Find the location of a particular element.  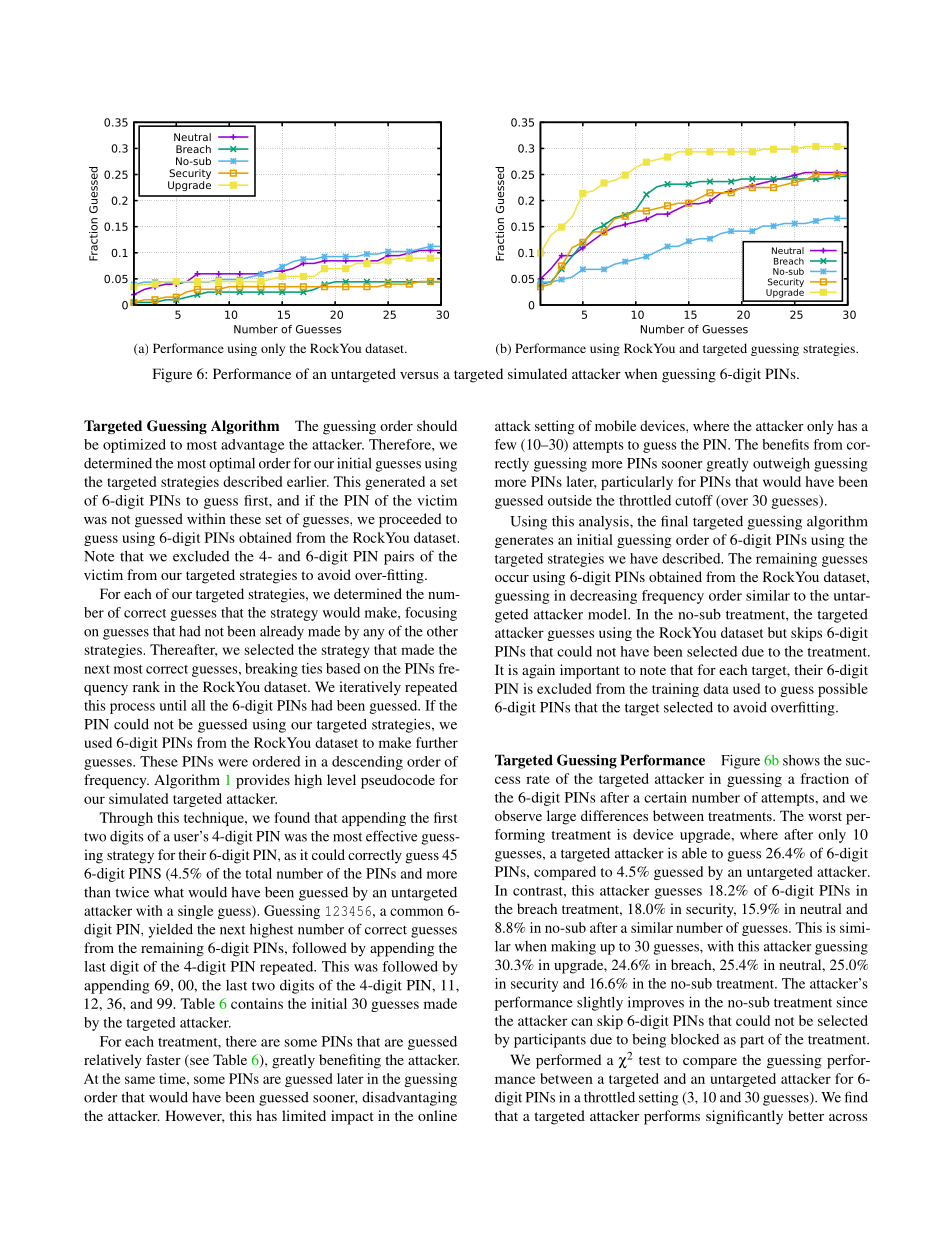

optimal is located at coordinates (232, 464).
